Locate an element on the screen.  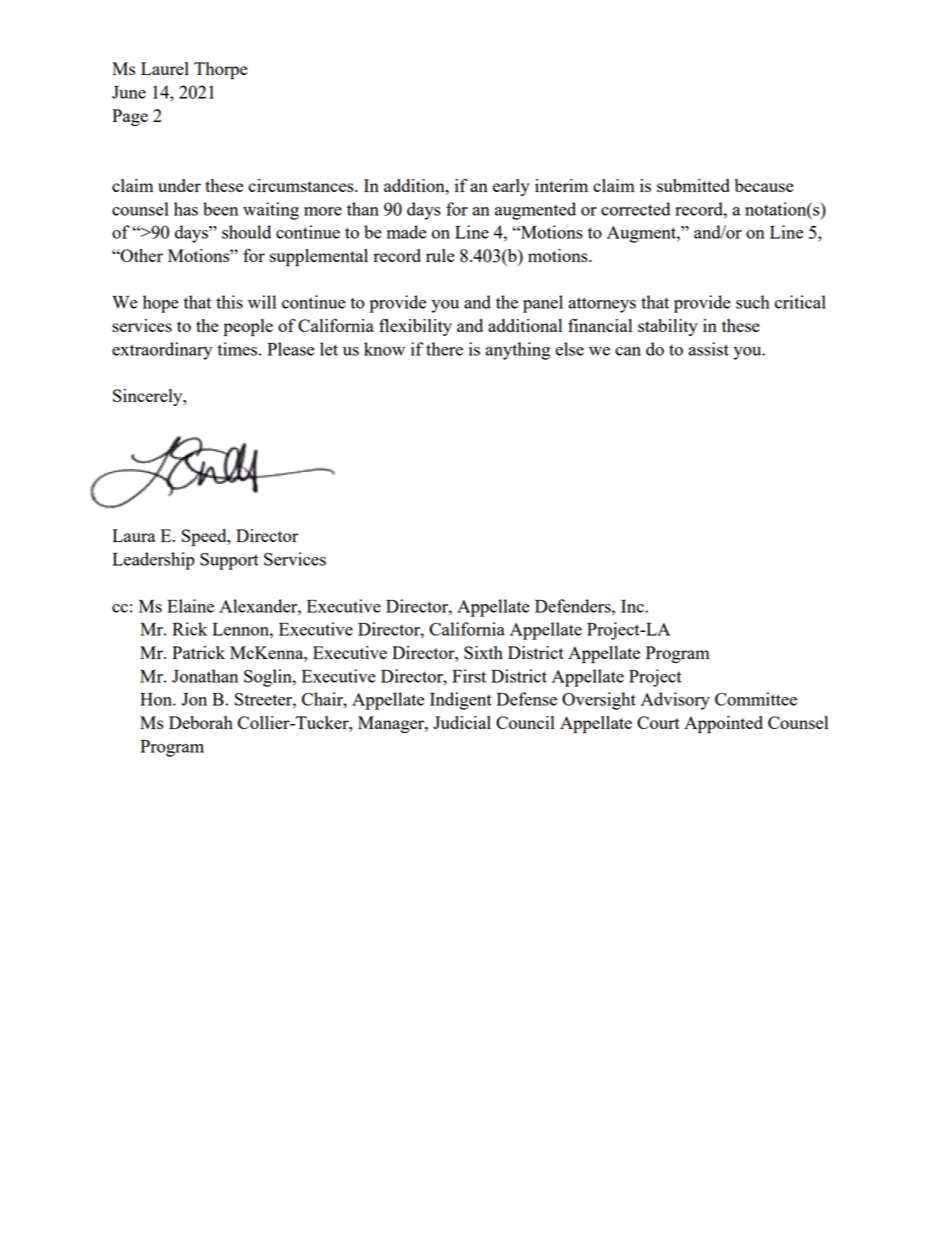
Indigent is located at coordinates (461, 701).
